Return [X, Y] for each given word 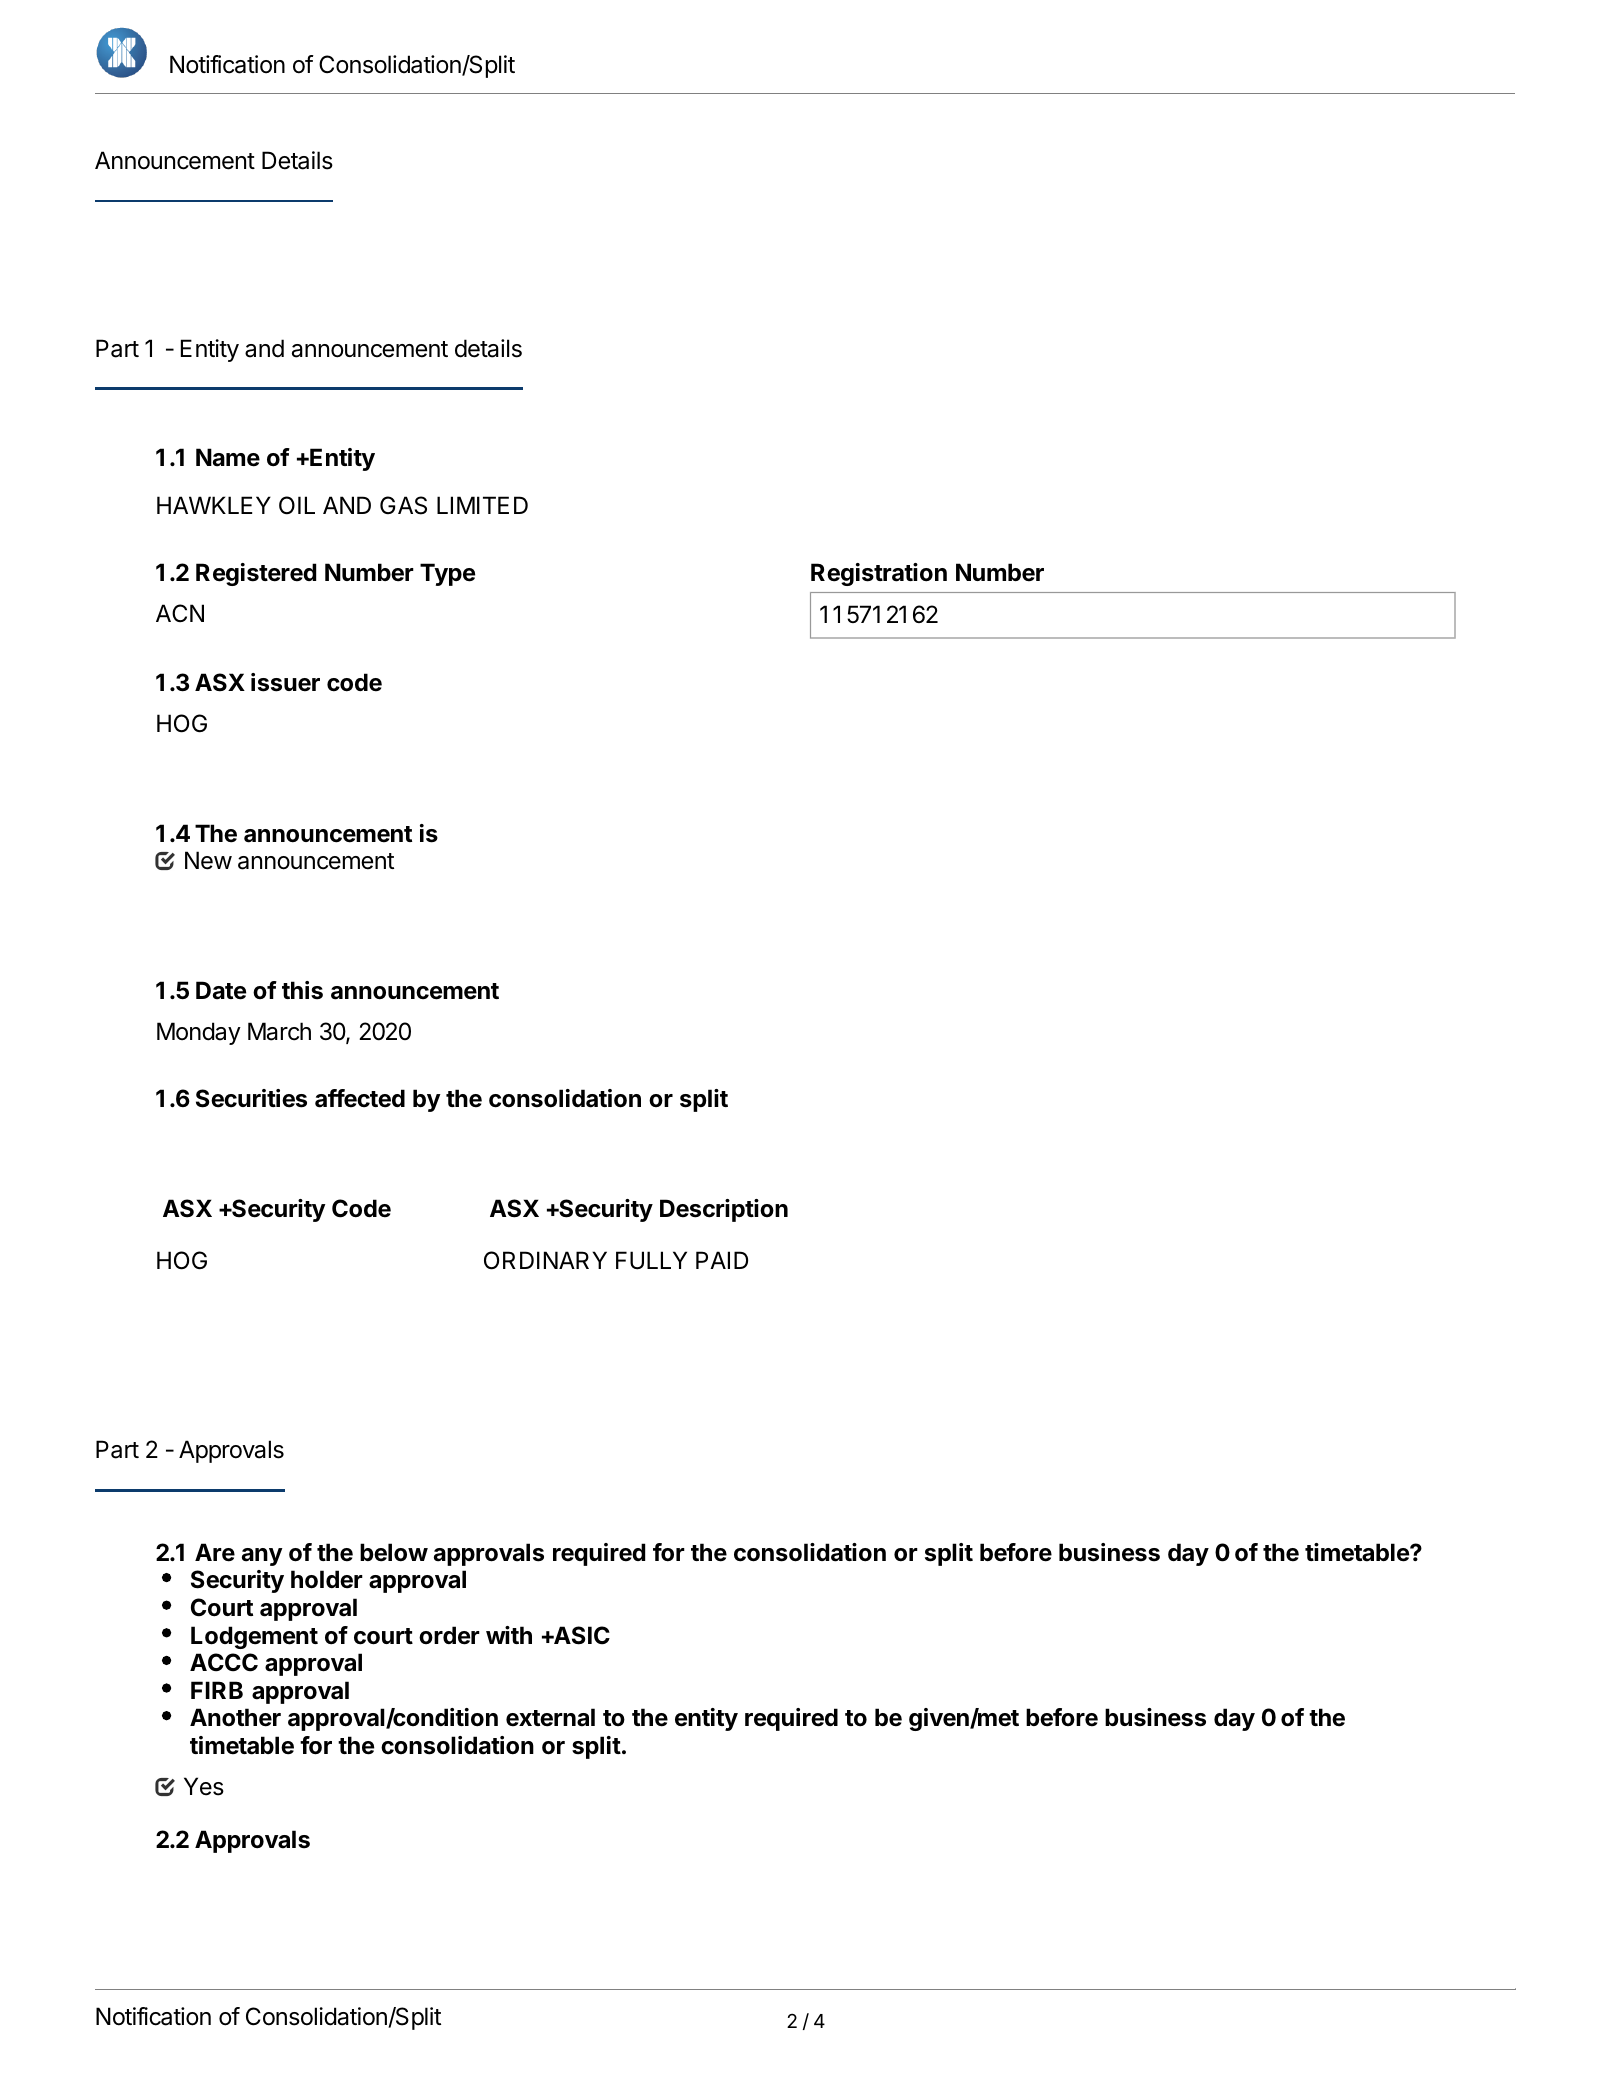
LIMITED [482, 505]
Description [724, 1210]
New [208, 860]
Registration [879, 574]
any [262, 1557]
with [509, 1635]
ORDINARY [545, 1260]
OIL [297, 505]
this [302, 990]
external [550, 1717]
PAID [722, 1260]
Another [235, 1717]
